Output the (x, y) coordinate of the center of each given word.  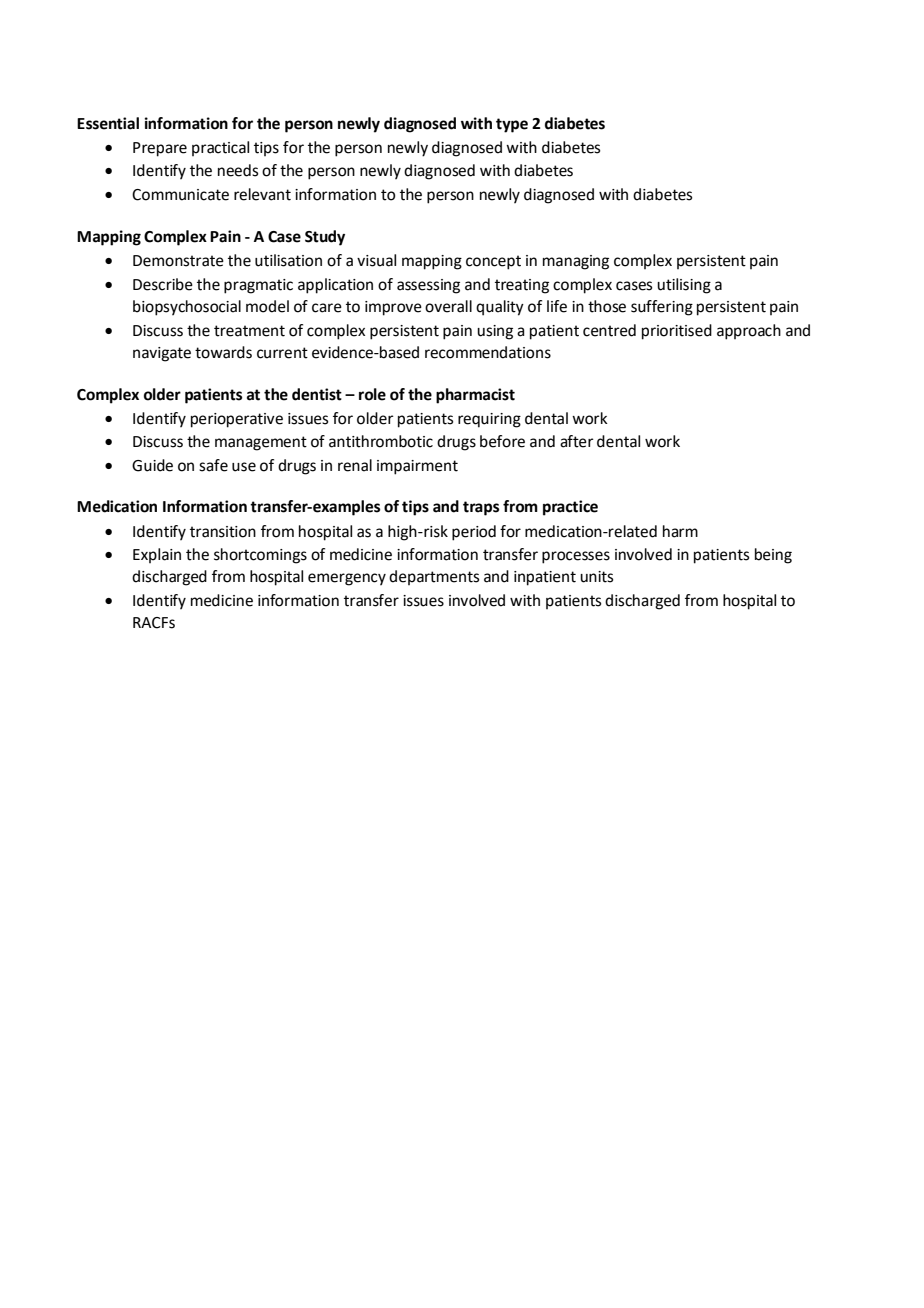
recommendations (488, 352)
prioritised (677, 332)
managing (576, 262)
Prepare (160, 149)
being (773, 556)
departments (434, 577)
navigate (162, 354)
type (512, 125)
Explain (157, 555)
